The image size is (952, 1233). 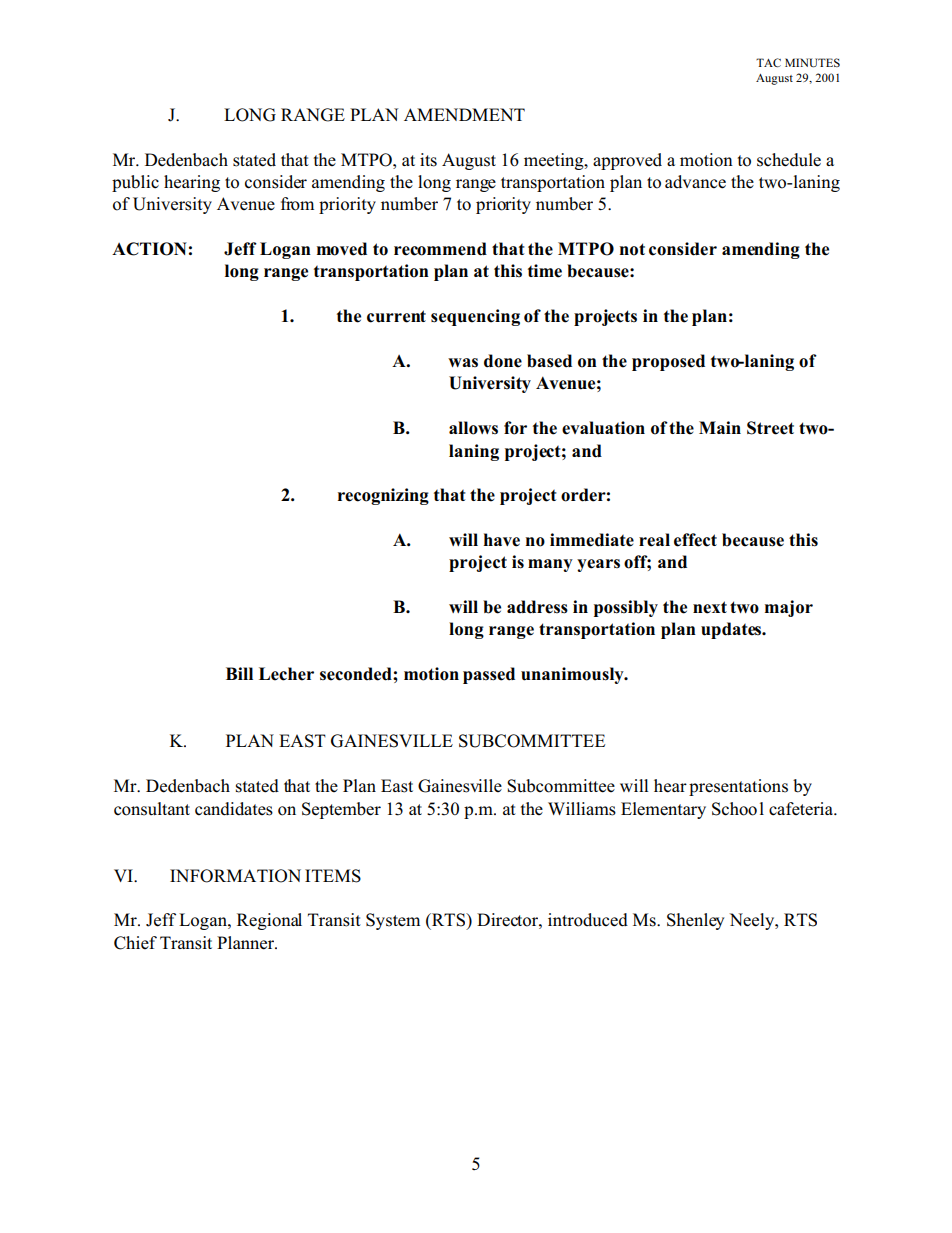 I want to click on Regional, so click(x=269, y=921).
